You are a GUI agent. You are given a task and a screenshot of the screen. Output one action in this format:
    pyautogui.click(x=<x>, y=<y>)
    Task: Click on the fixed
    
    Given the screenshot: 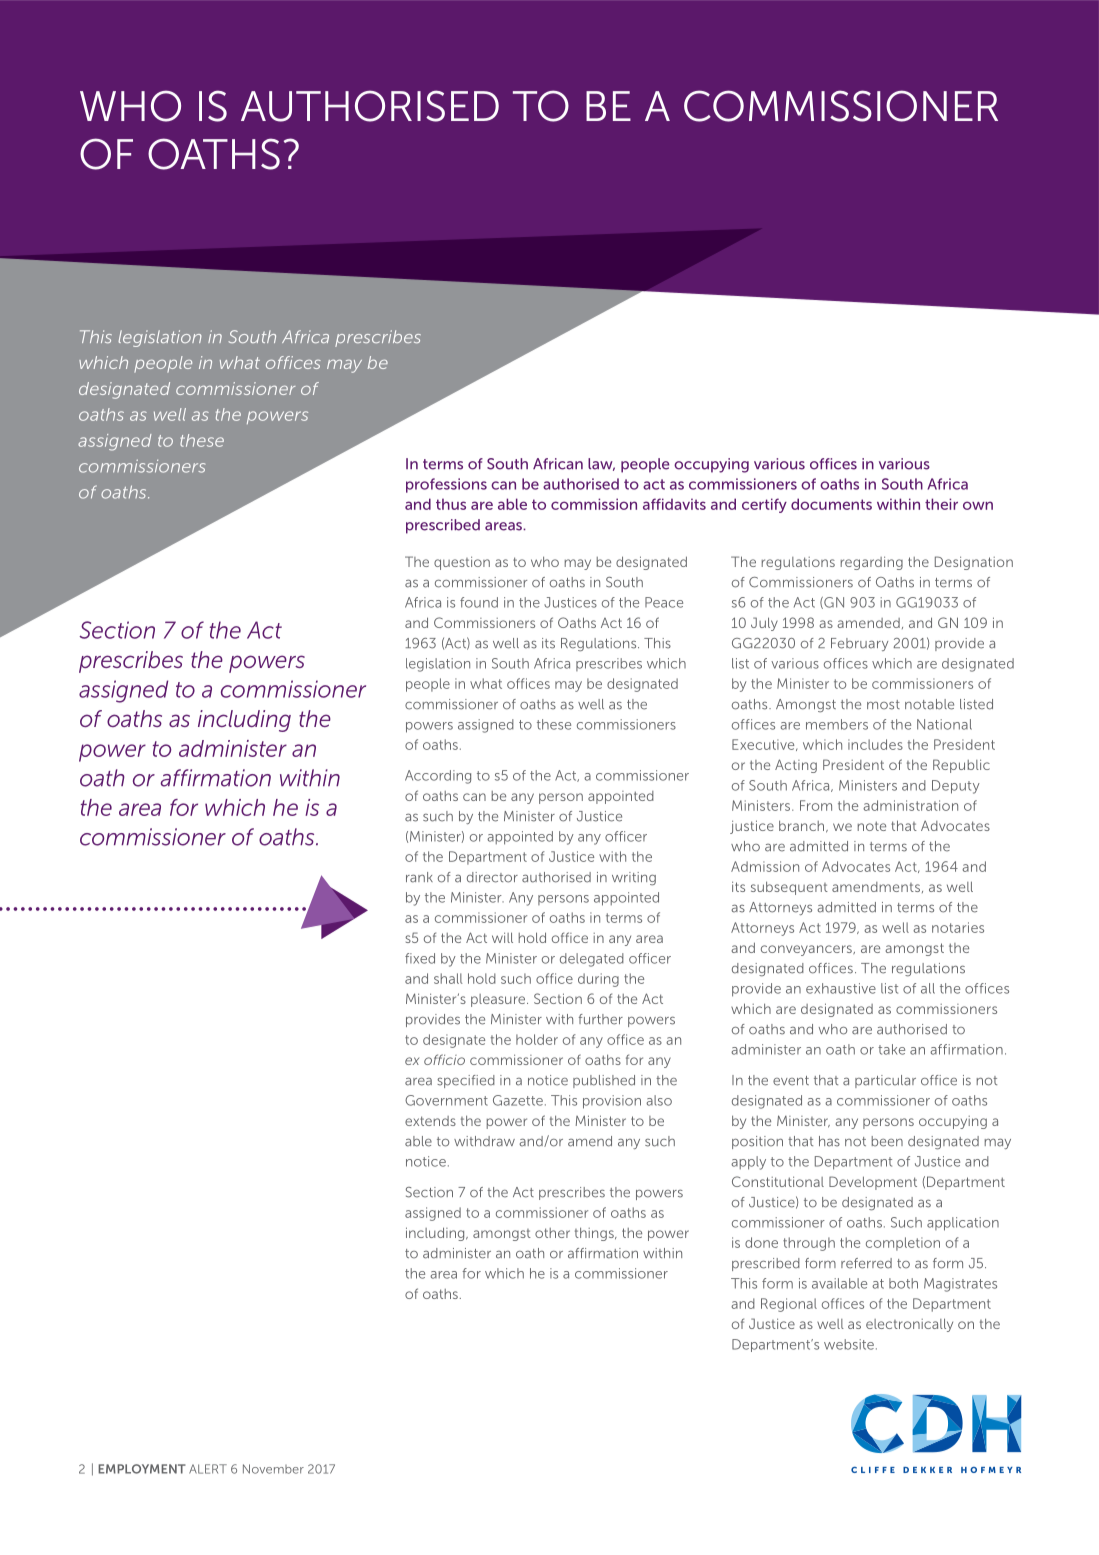 What is the action you would take?
    pyautogui.click(x=420, y=958)
